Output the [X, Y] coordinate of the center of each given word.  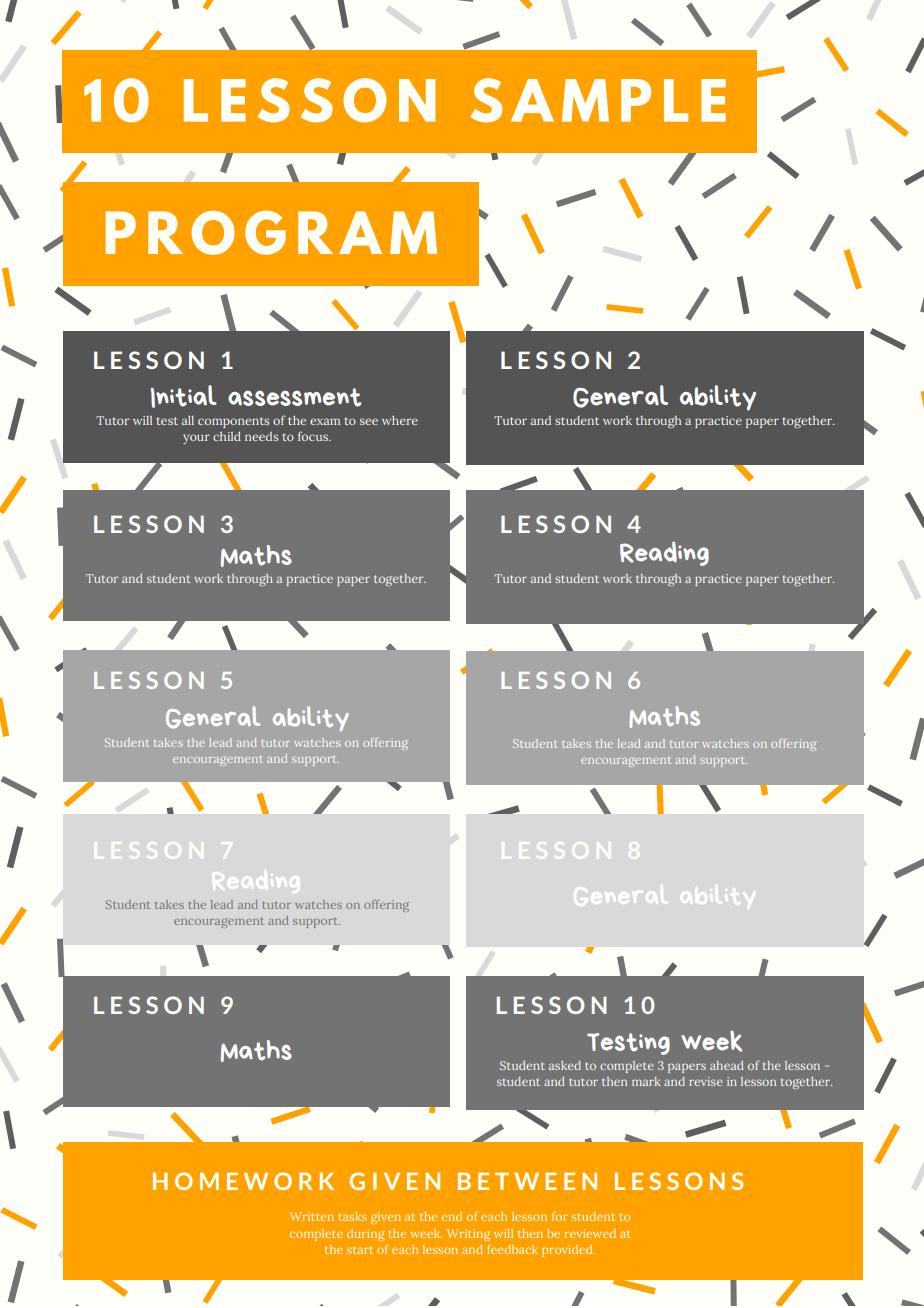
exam [325, 421]
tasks [352, 1216]
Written [312, 1216]
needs [261, 436]
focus [314, 436]
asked [565, 1065]
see [369, 421]
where [400, 420]
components [233, 422]
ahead [727, 1065]
